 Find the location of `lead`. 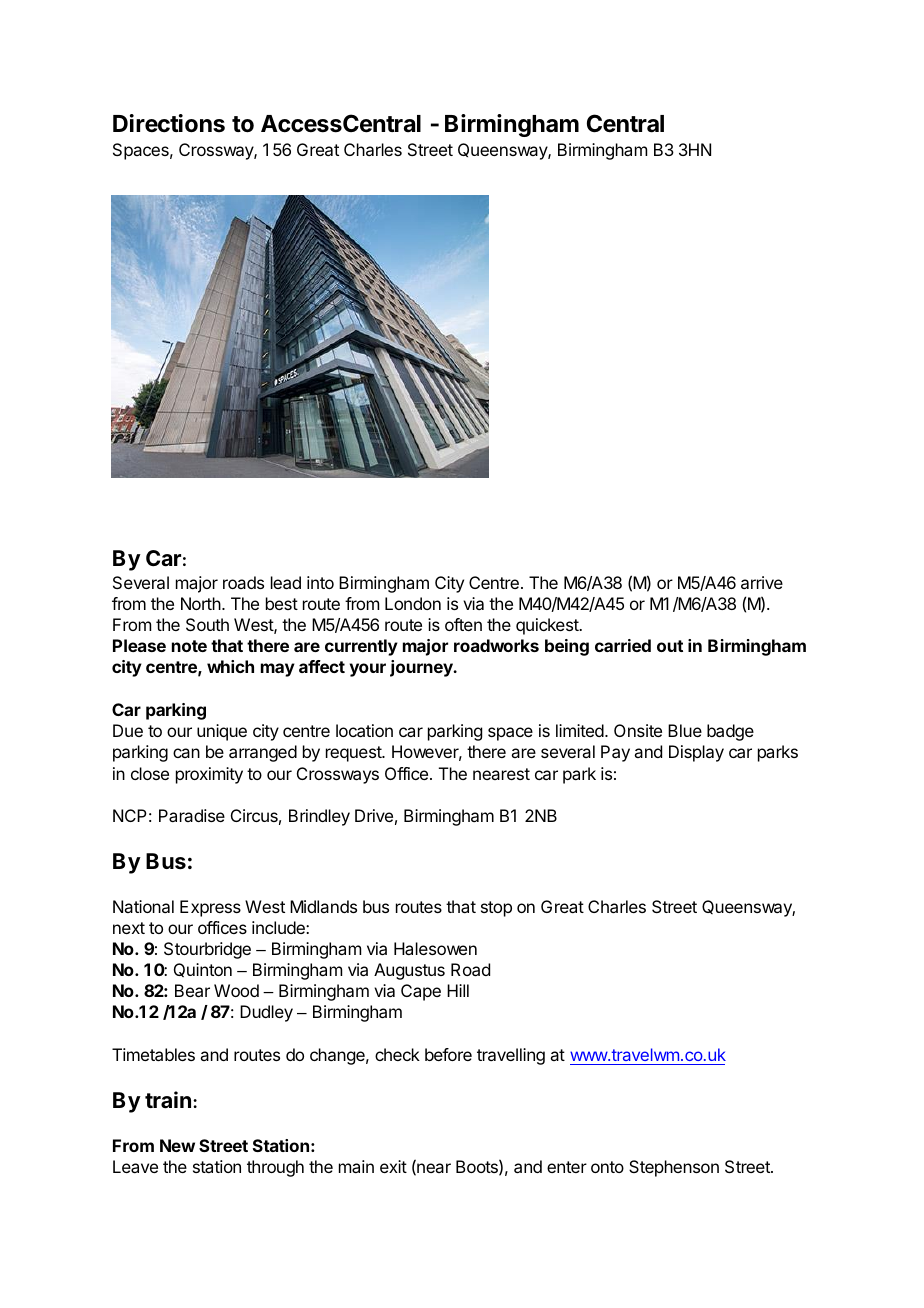

lead is located at coordinates (286, 582).
